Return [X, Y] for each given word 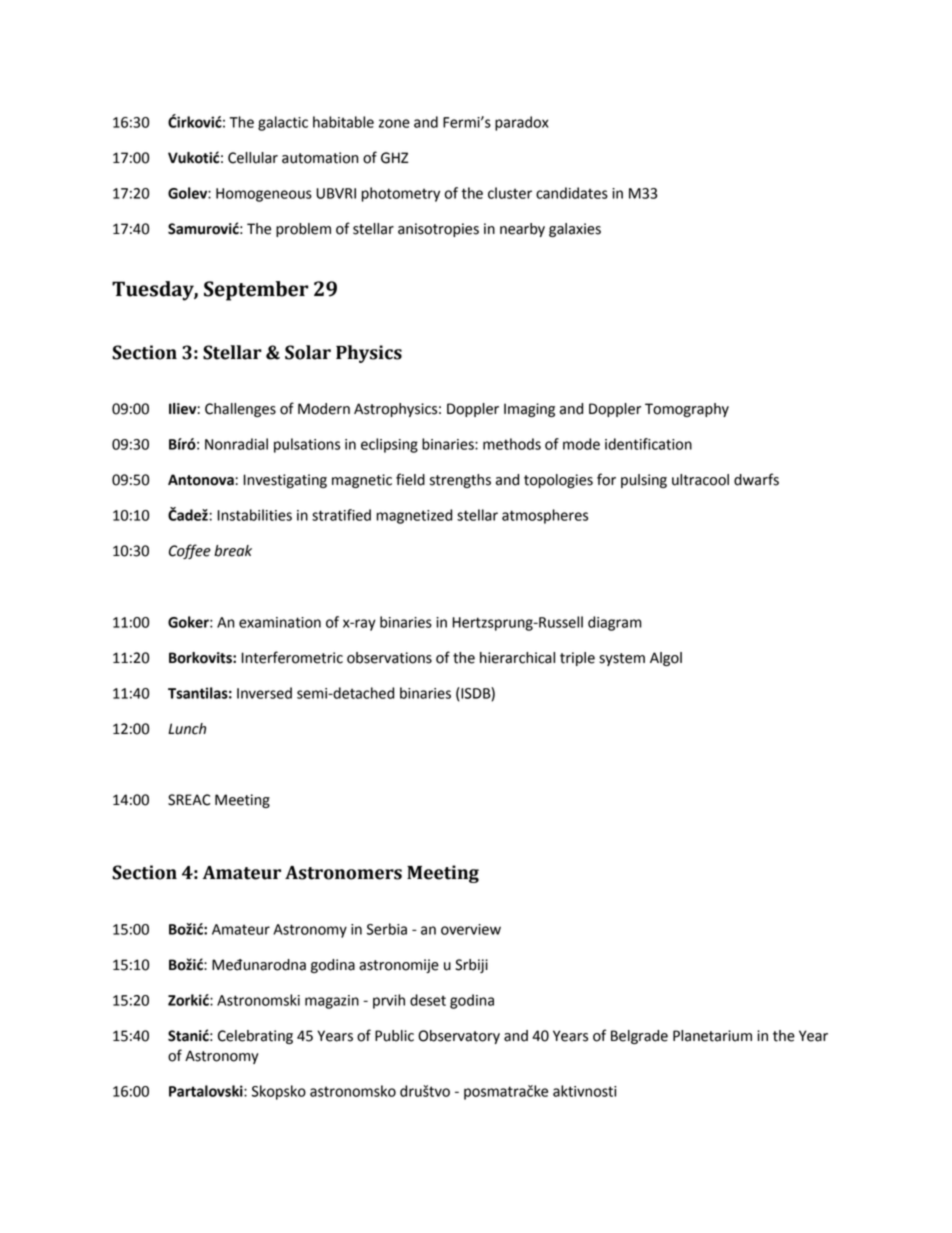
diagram [614, 623]
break [233, 551]
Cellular [253, 158]
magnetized [414, 516]
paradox [522, 123]
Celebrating [255, 1037]
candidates [572, 193]
